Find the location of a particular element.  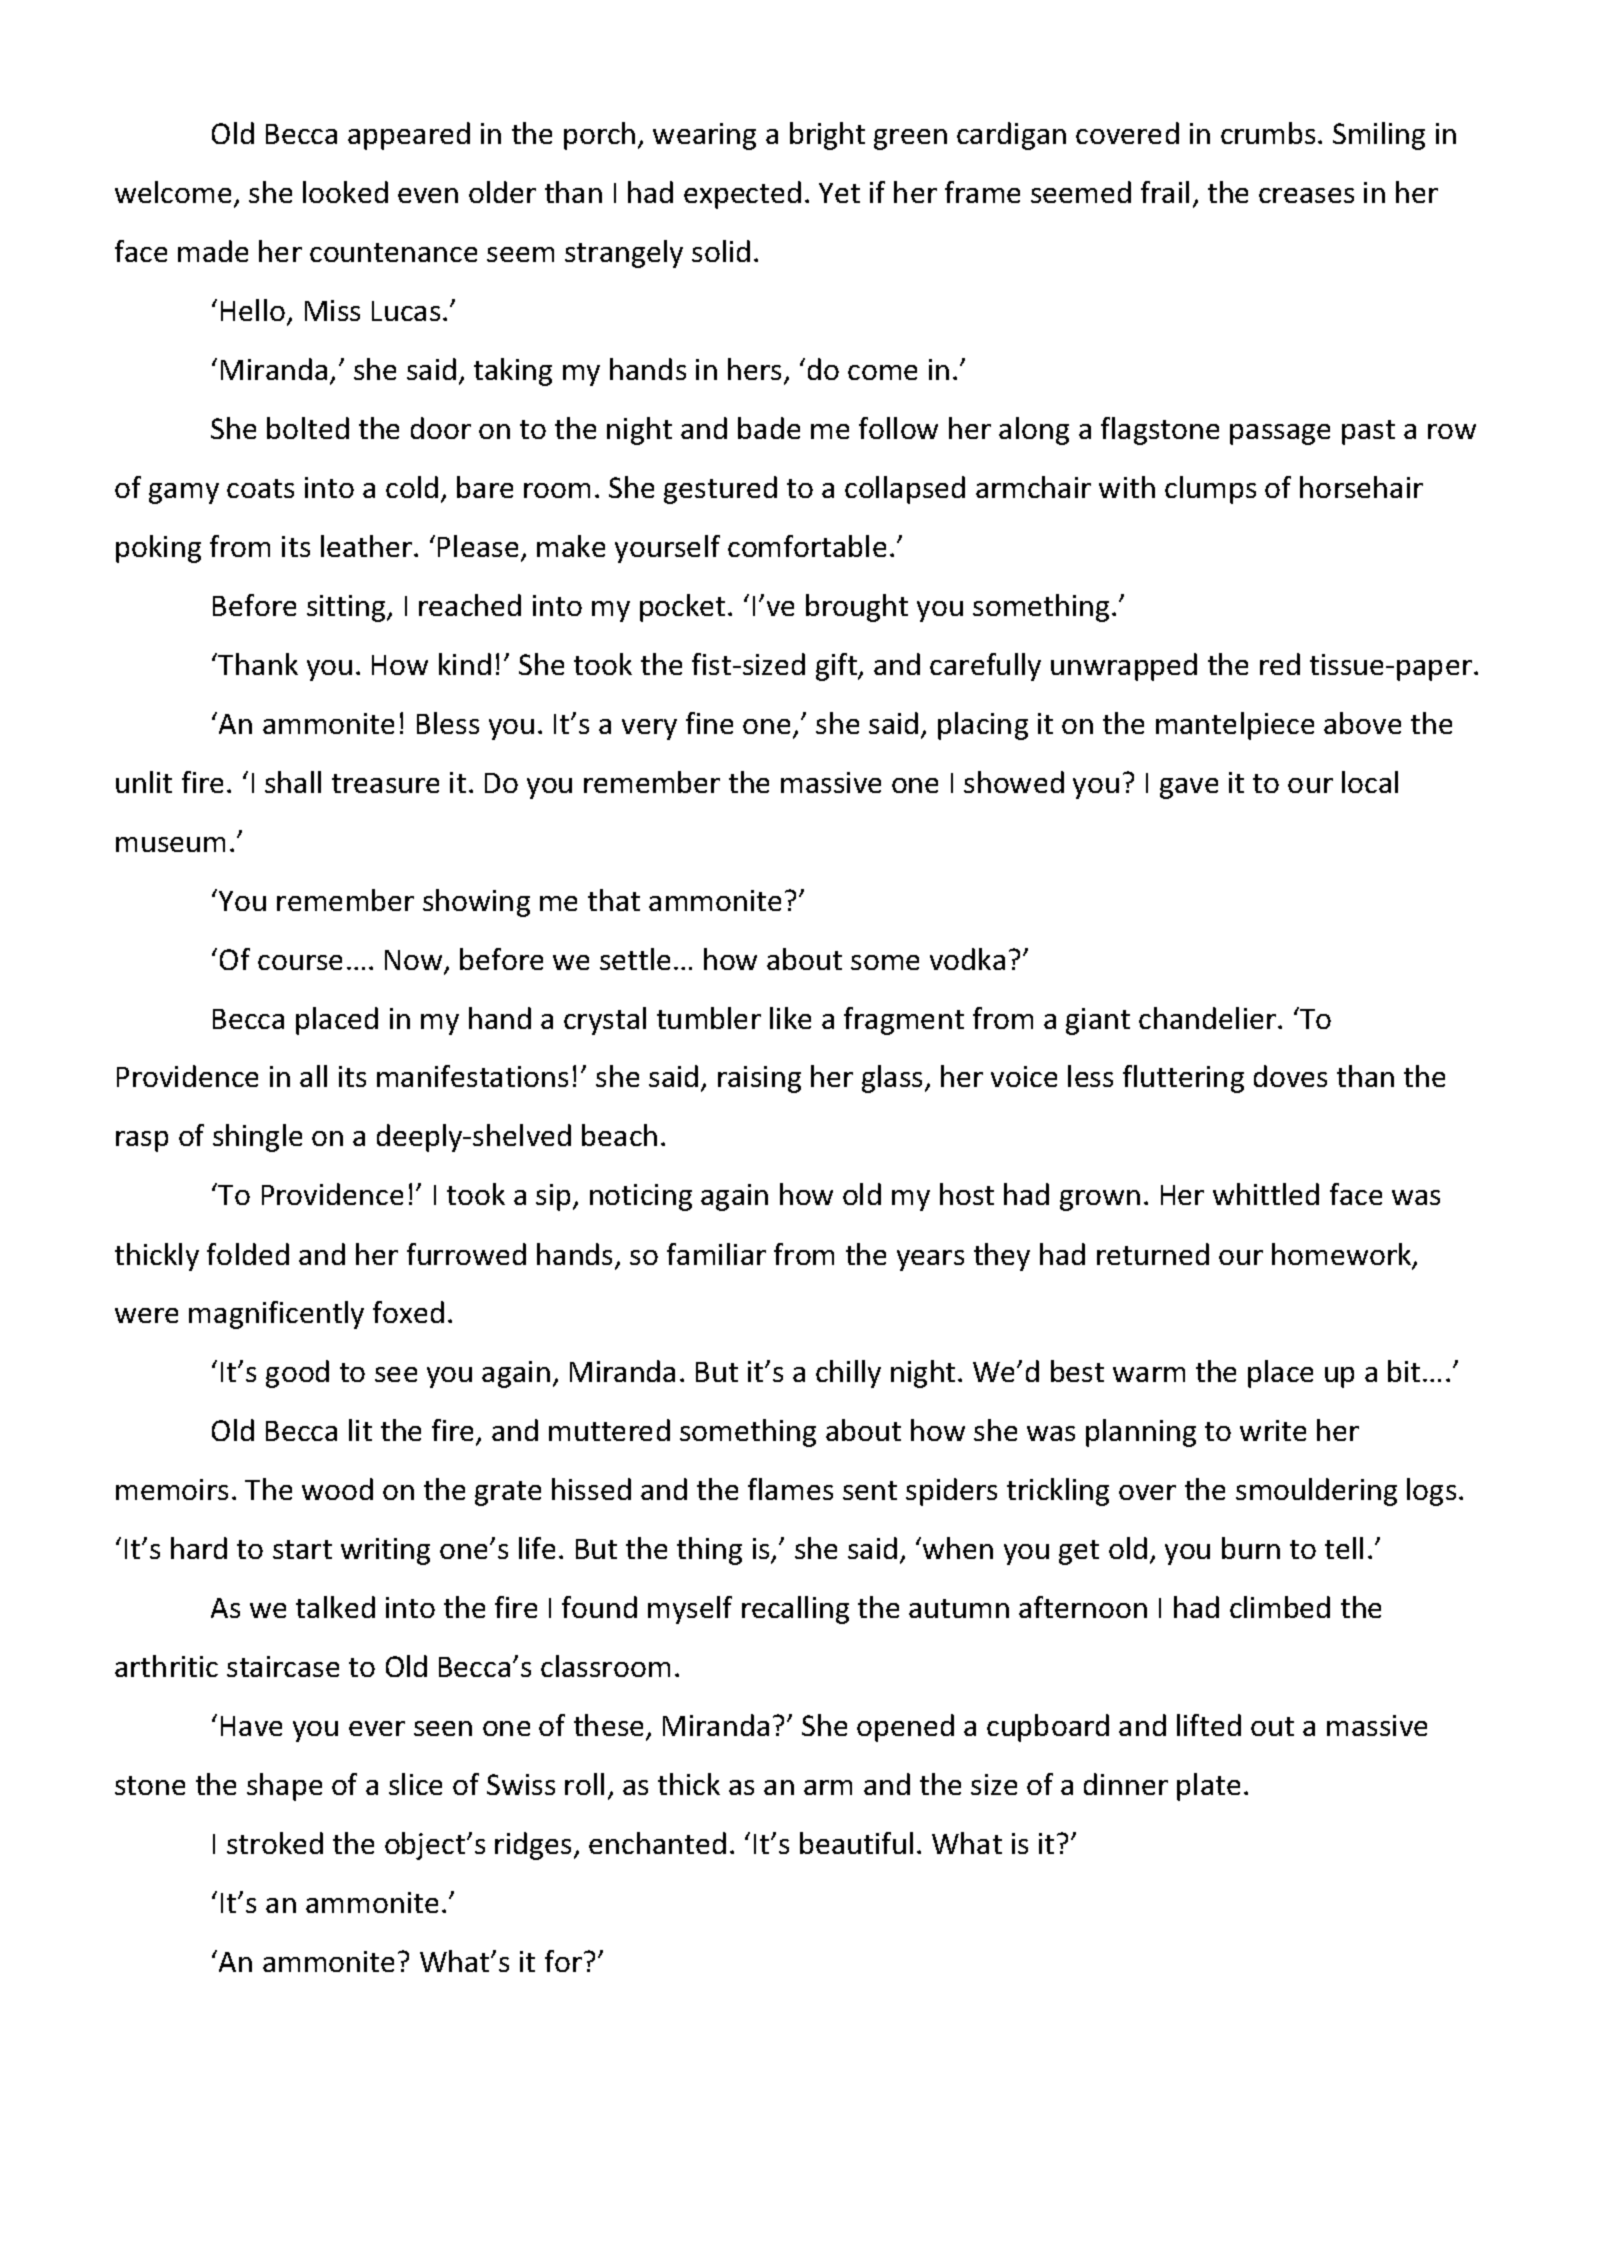

wood is located at coordinates (337, 1489).
